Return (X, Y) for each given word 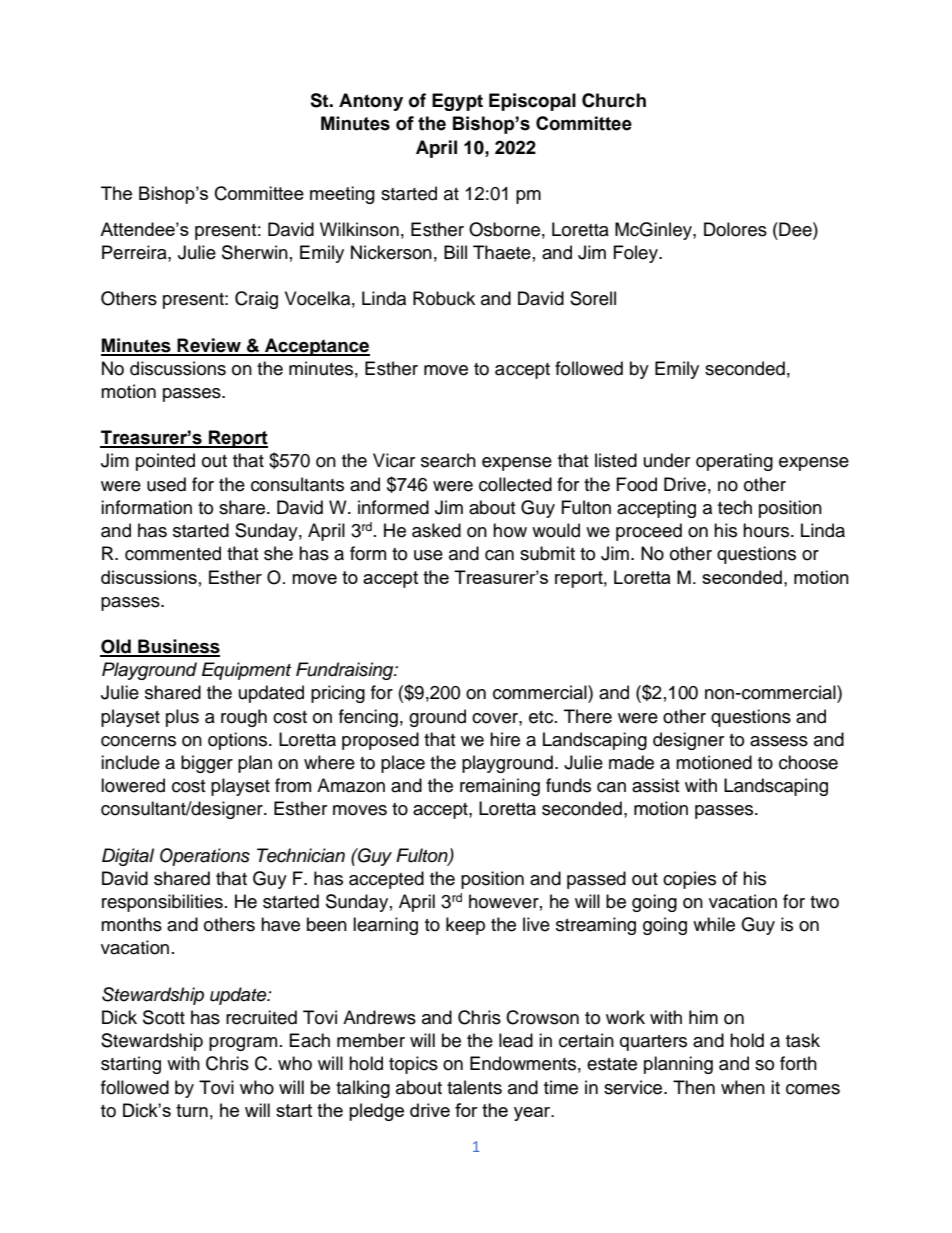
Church (614, 100)
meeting (342, 195)
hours (767, 530)
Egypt (457, 102)
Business (178, 647)
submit (547, 553)
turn (192, 1110)
